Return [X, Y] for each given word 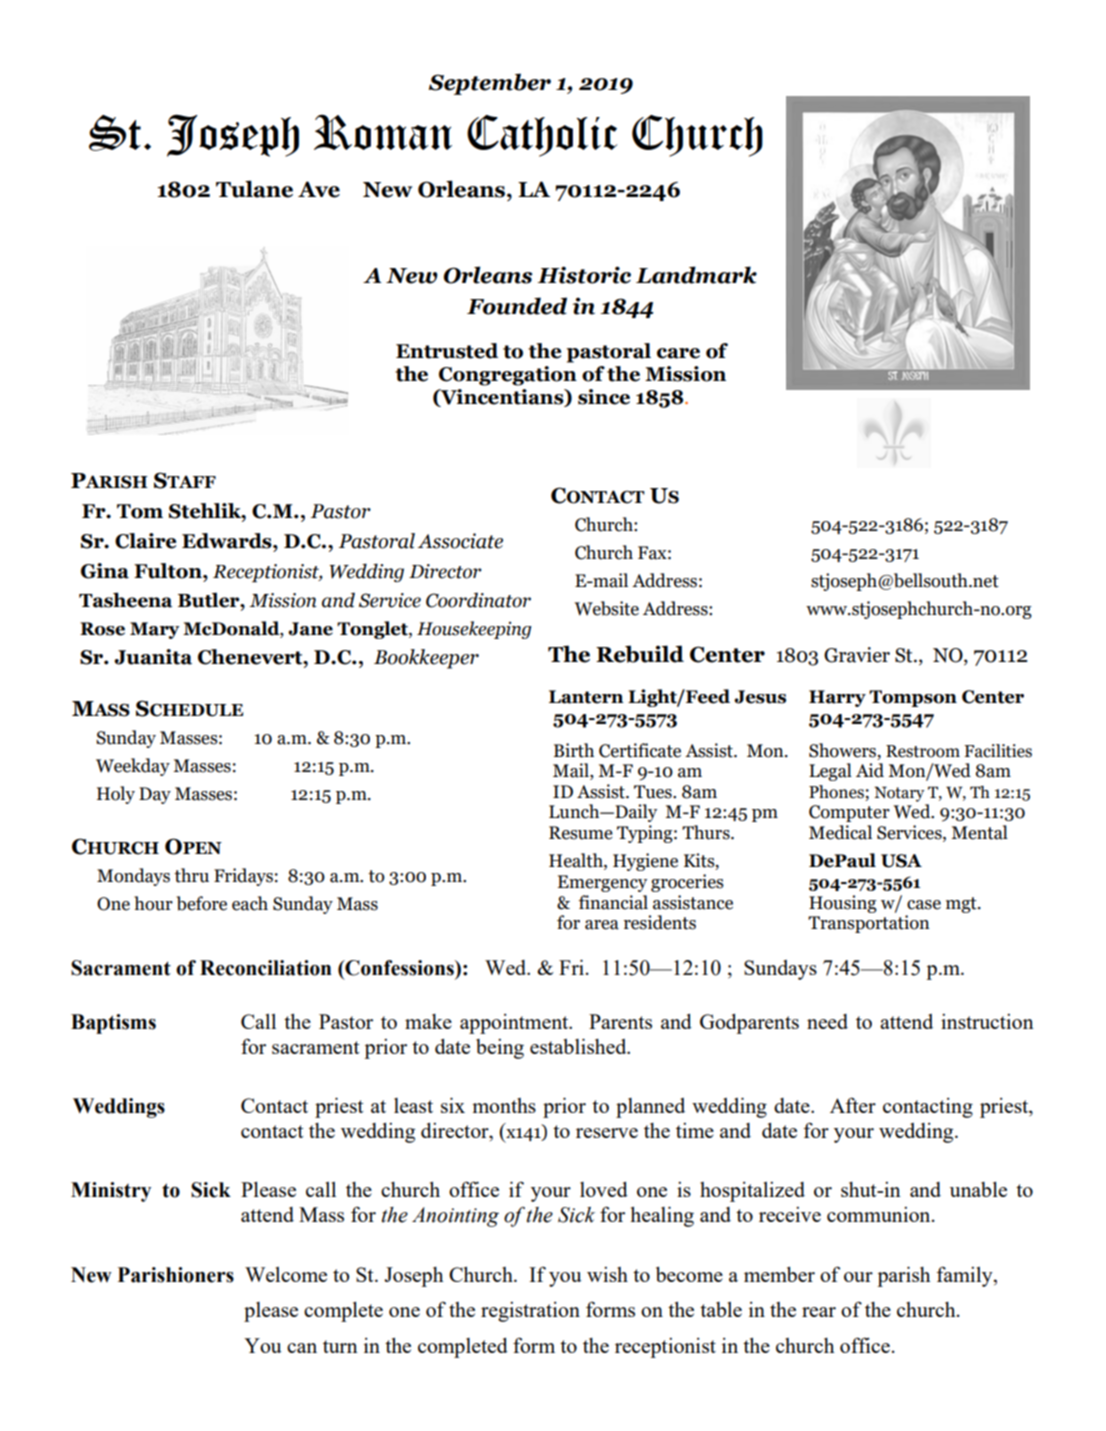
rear [819, 1312]
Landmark [696, 275]
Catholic [542, 136]
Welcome [286, 1274]
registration [530, 1312]
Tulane [254, 189]
